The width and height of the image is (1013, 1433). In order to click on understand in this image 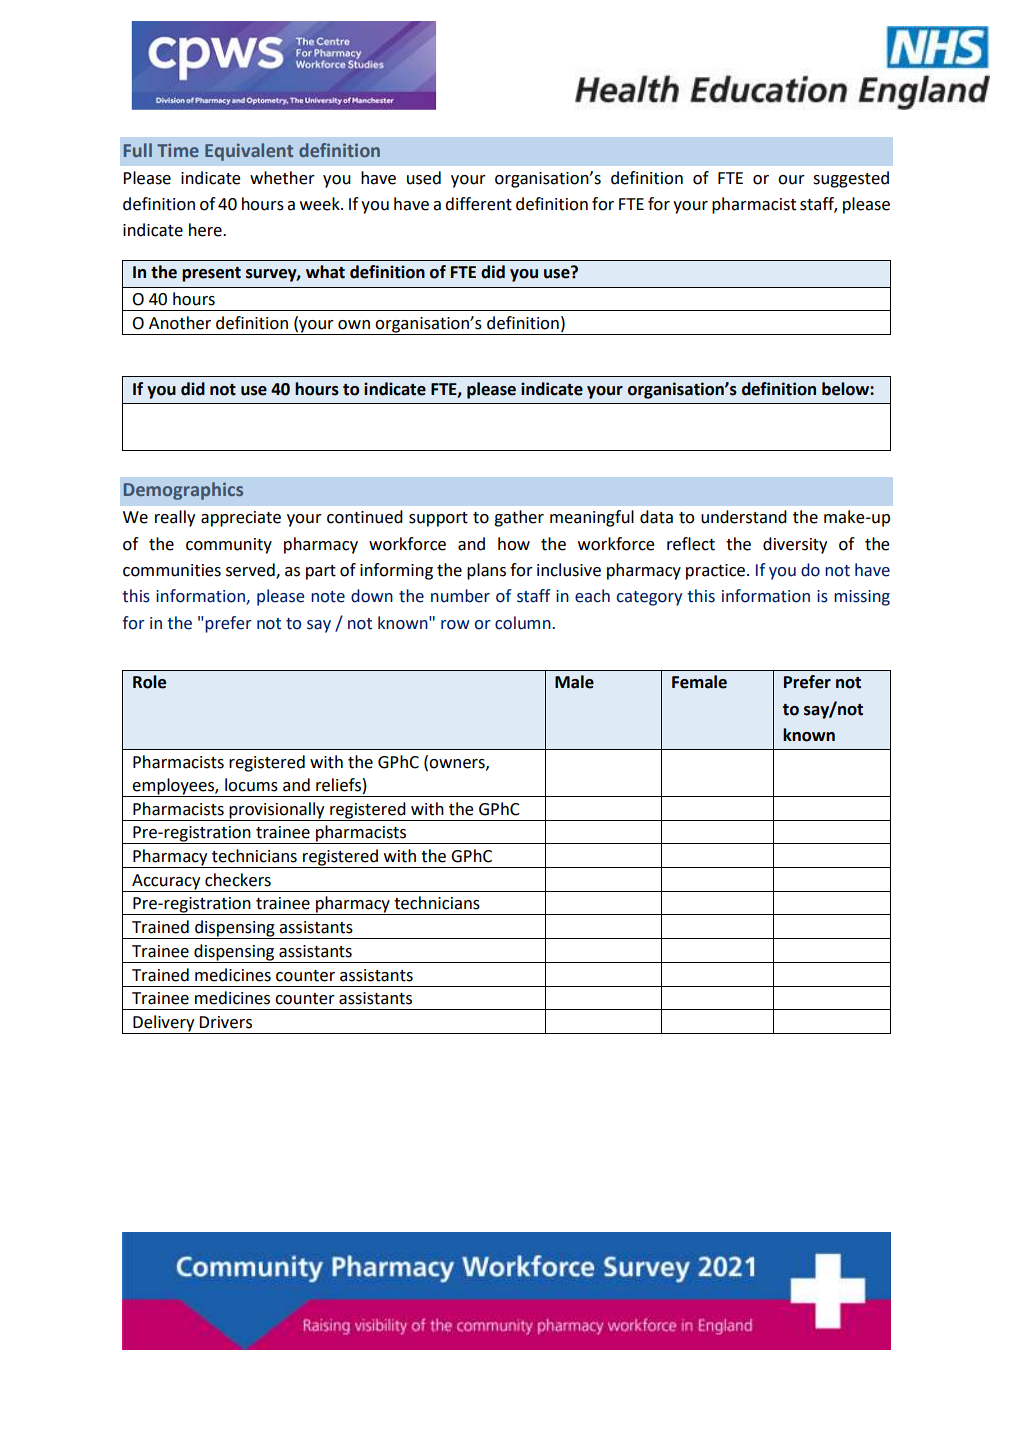, I will do `click(744, 517)`.
